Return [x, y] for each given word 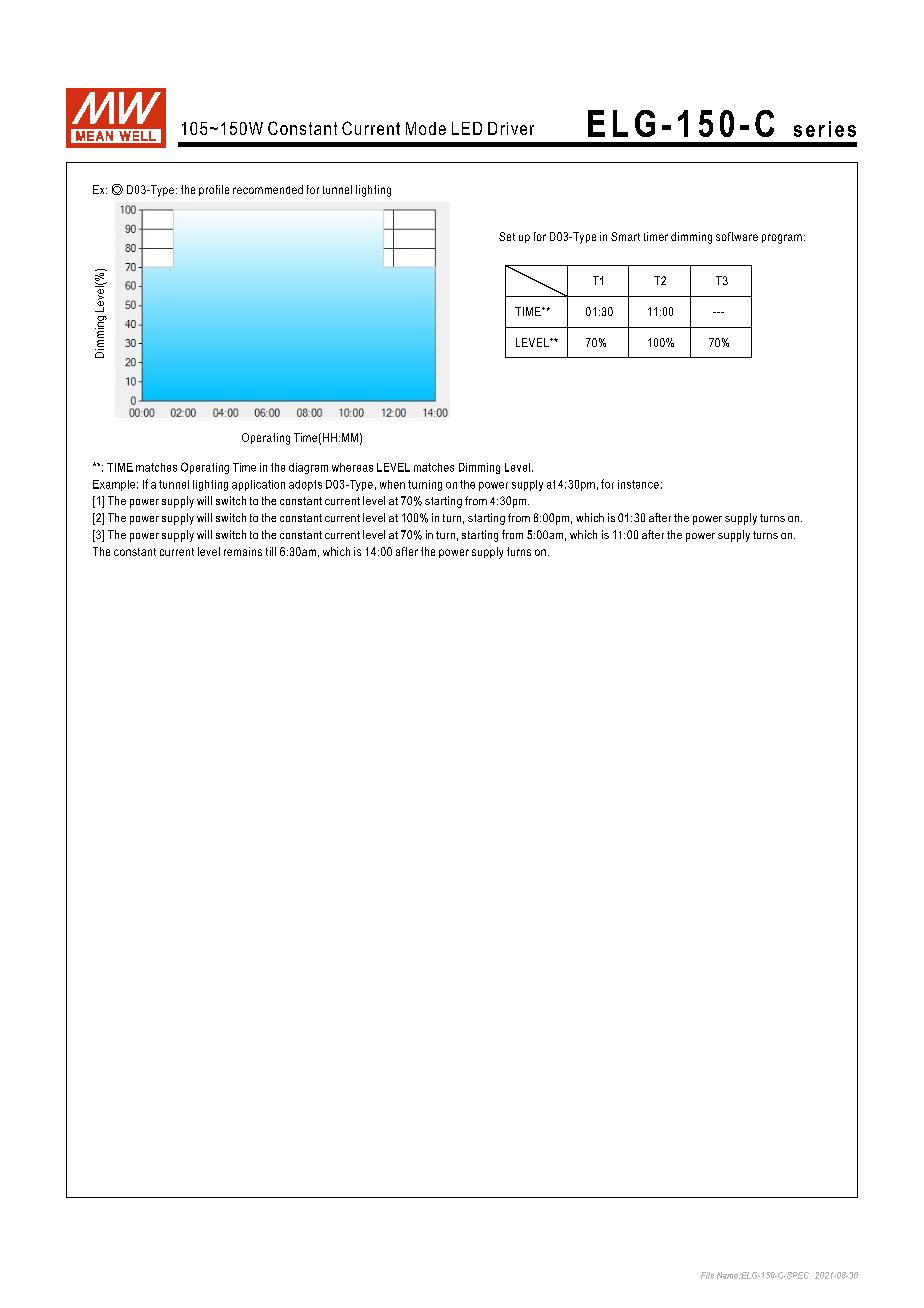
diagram [308, 468]
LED [467, 128]
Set [507, 236]
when [392, 484]
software [737, 236]
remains [243, 551]
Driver [511, 128]
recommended [268, 189]
